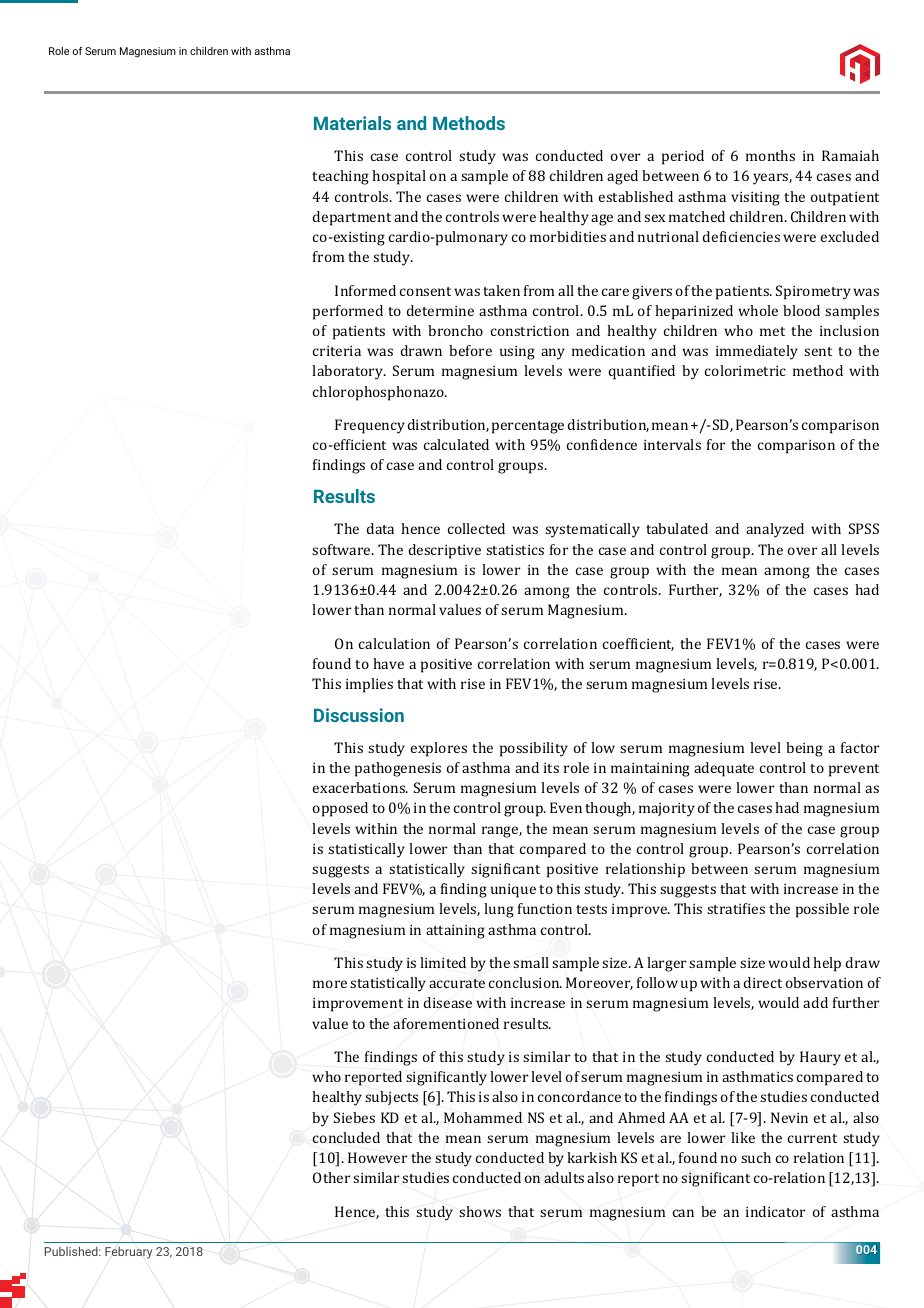  I want to click on being, so click(804, 749).
